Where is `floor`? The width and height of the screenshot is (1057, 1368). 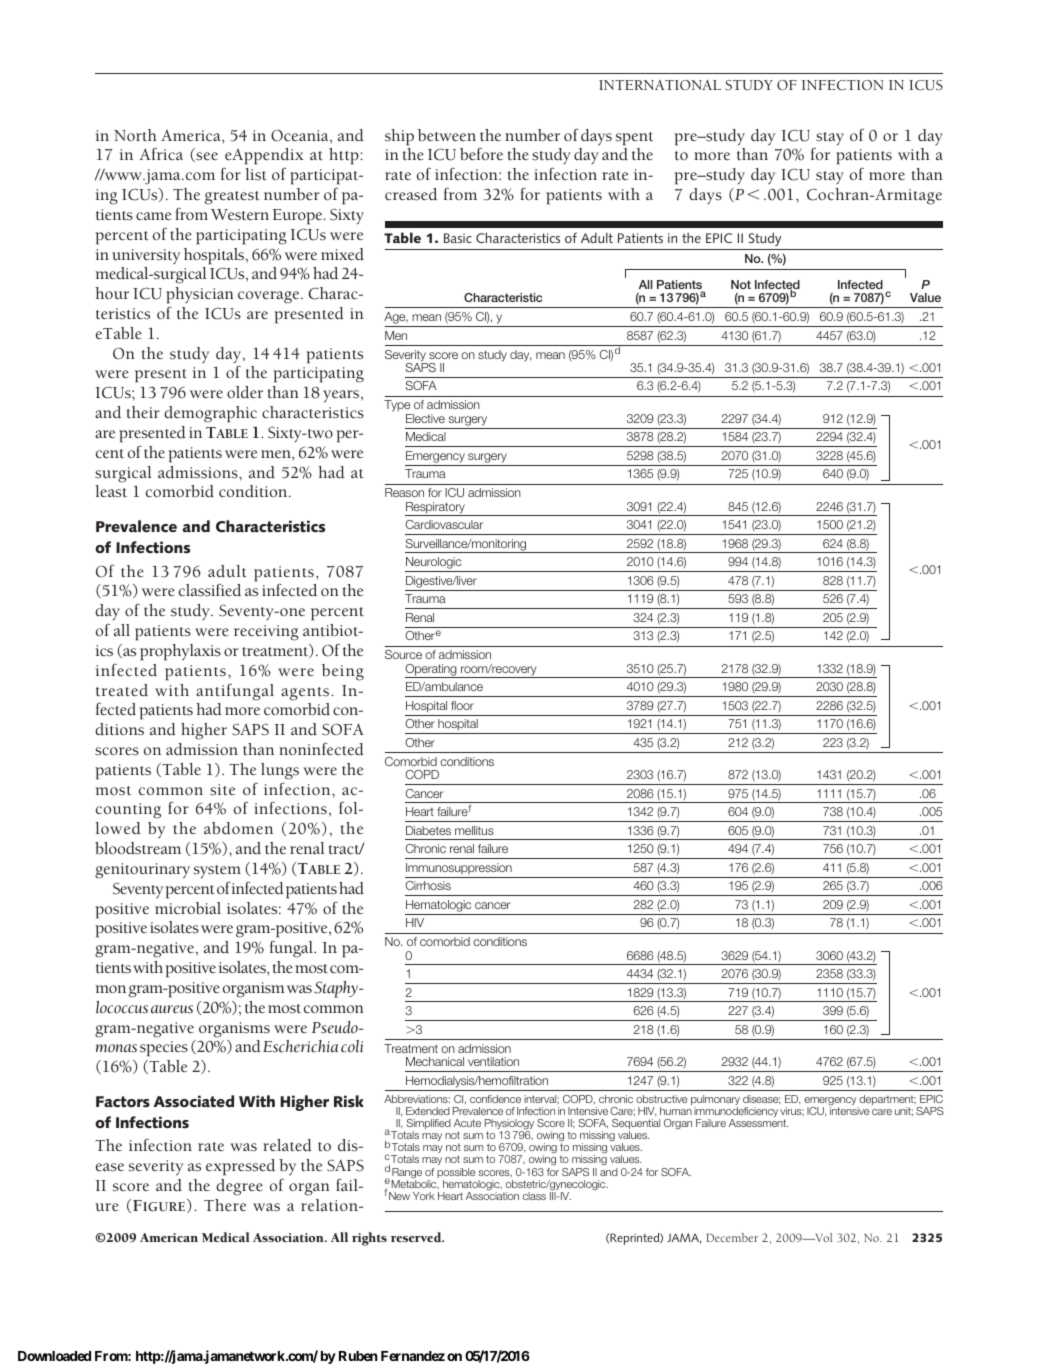
floor is located at coordinates (462, 705).
